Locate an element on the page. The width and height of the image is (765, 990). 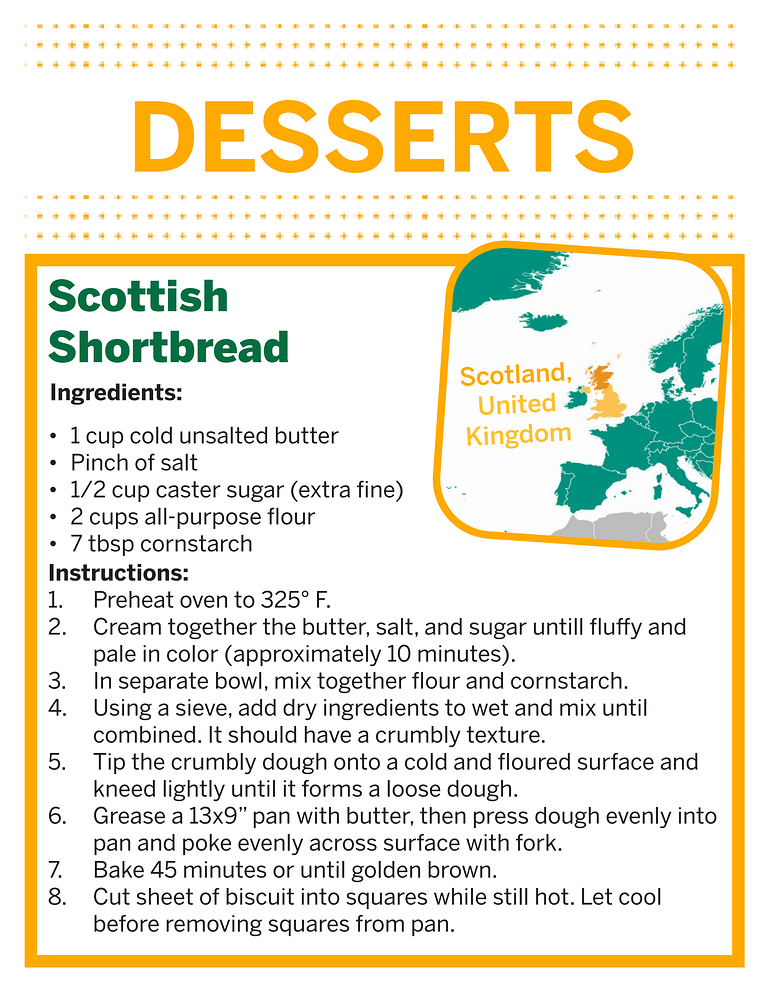
extra is located at coordinates (323, 489).
